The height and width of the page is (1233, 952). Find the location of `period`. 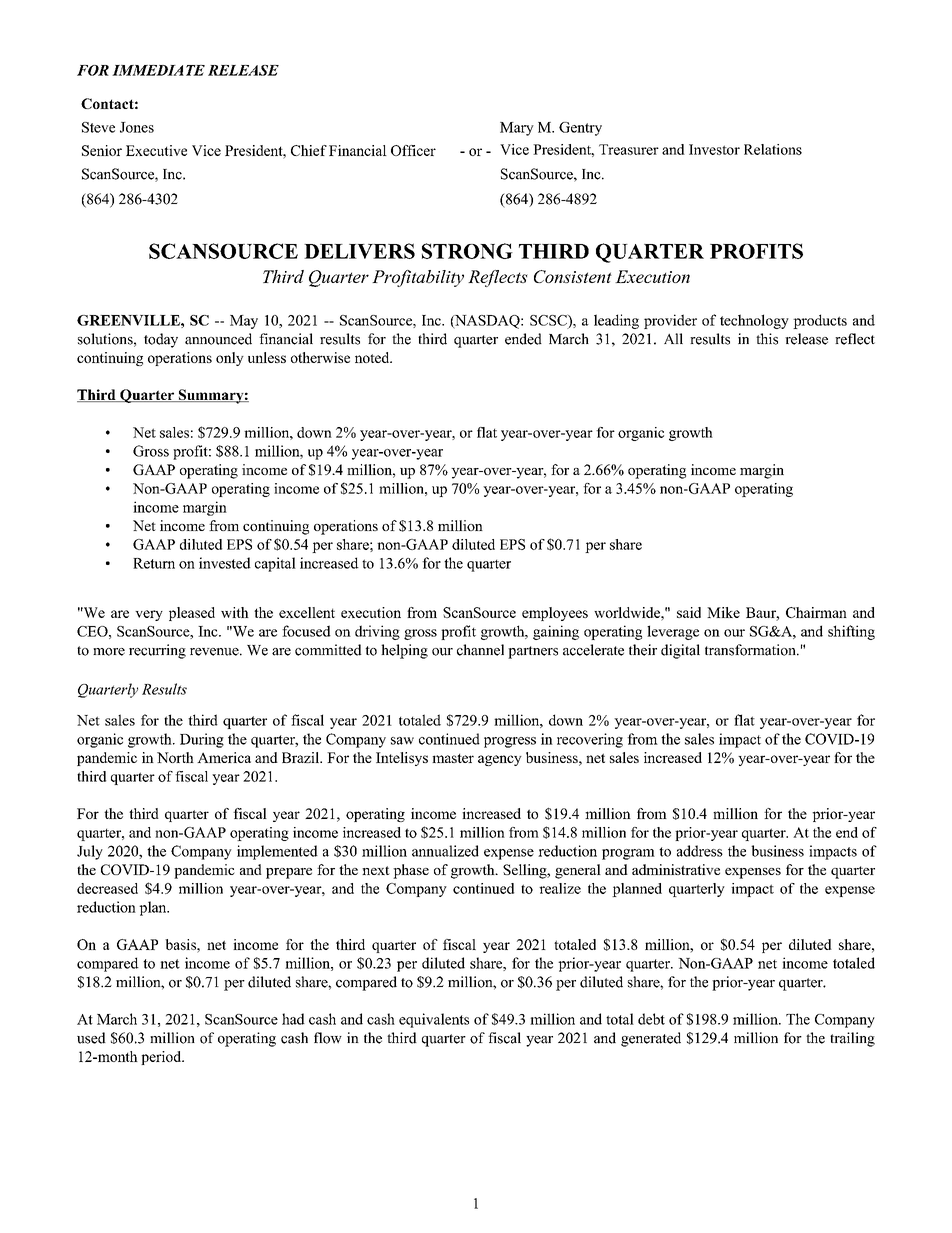

period is located at coordinates (162, 1058).
